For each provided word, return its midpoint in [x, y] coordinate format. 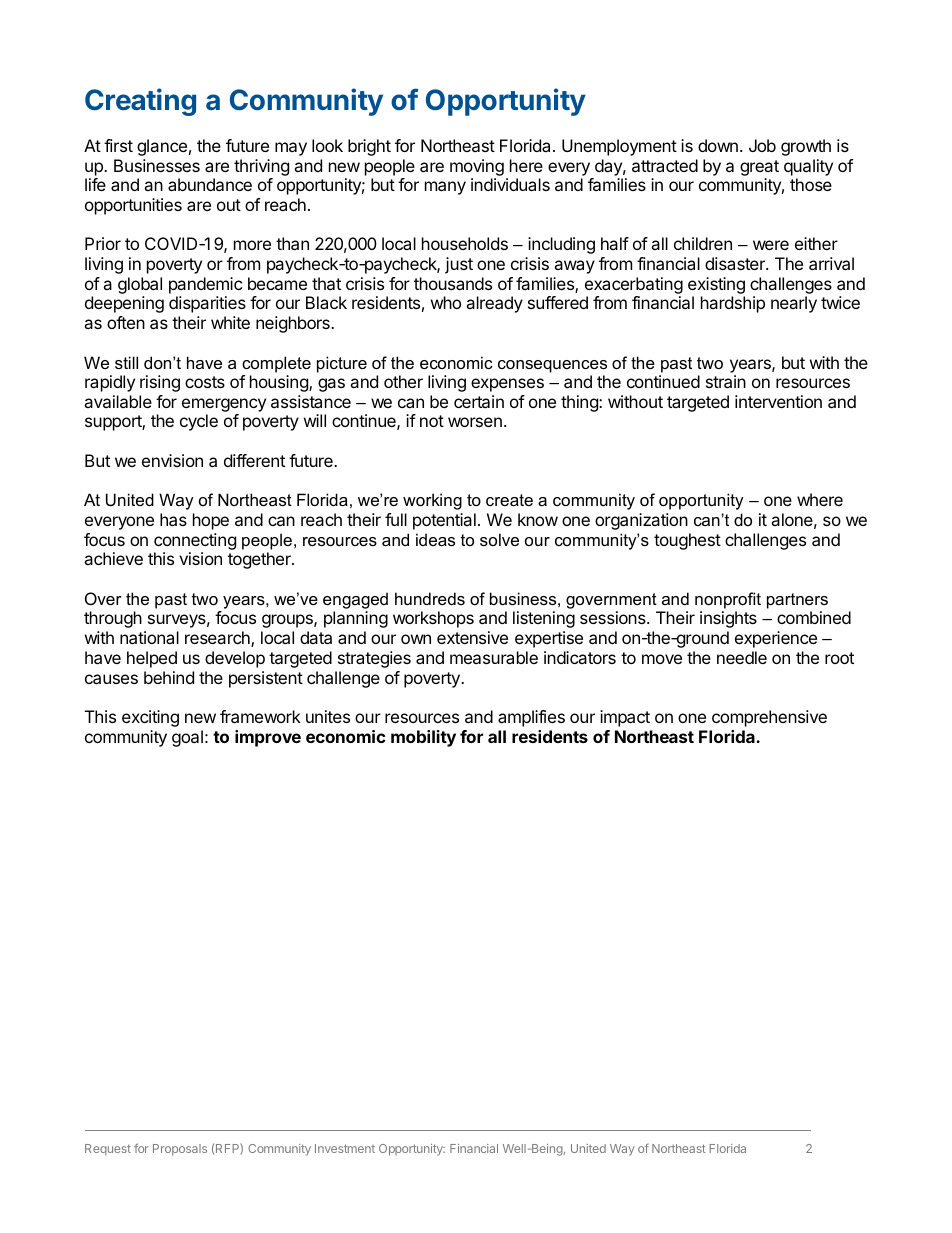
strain [726, 381]
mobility [423, 738]
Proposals [180, 1150]
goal [187, 738]
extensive [472, 637]
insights [728, 619]
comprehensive [769, 718]
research [218, 639]
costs [205, 382]
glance [162, 147]
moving [477, 167]
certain [479, 401]
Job [762, 145]
